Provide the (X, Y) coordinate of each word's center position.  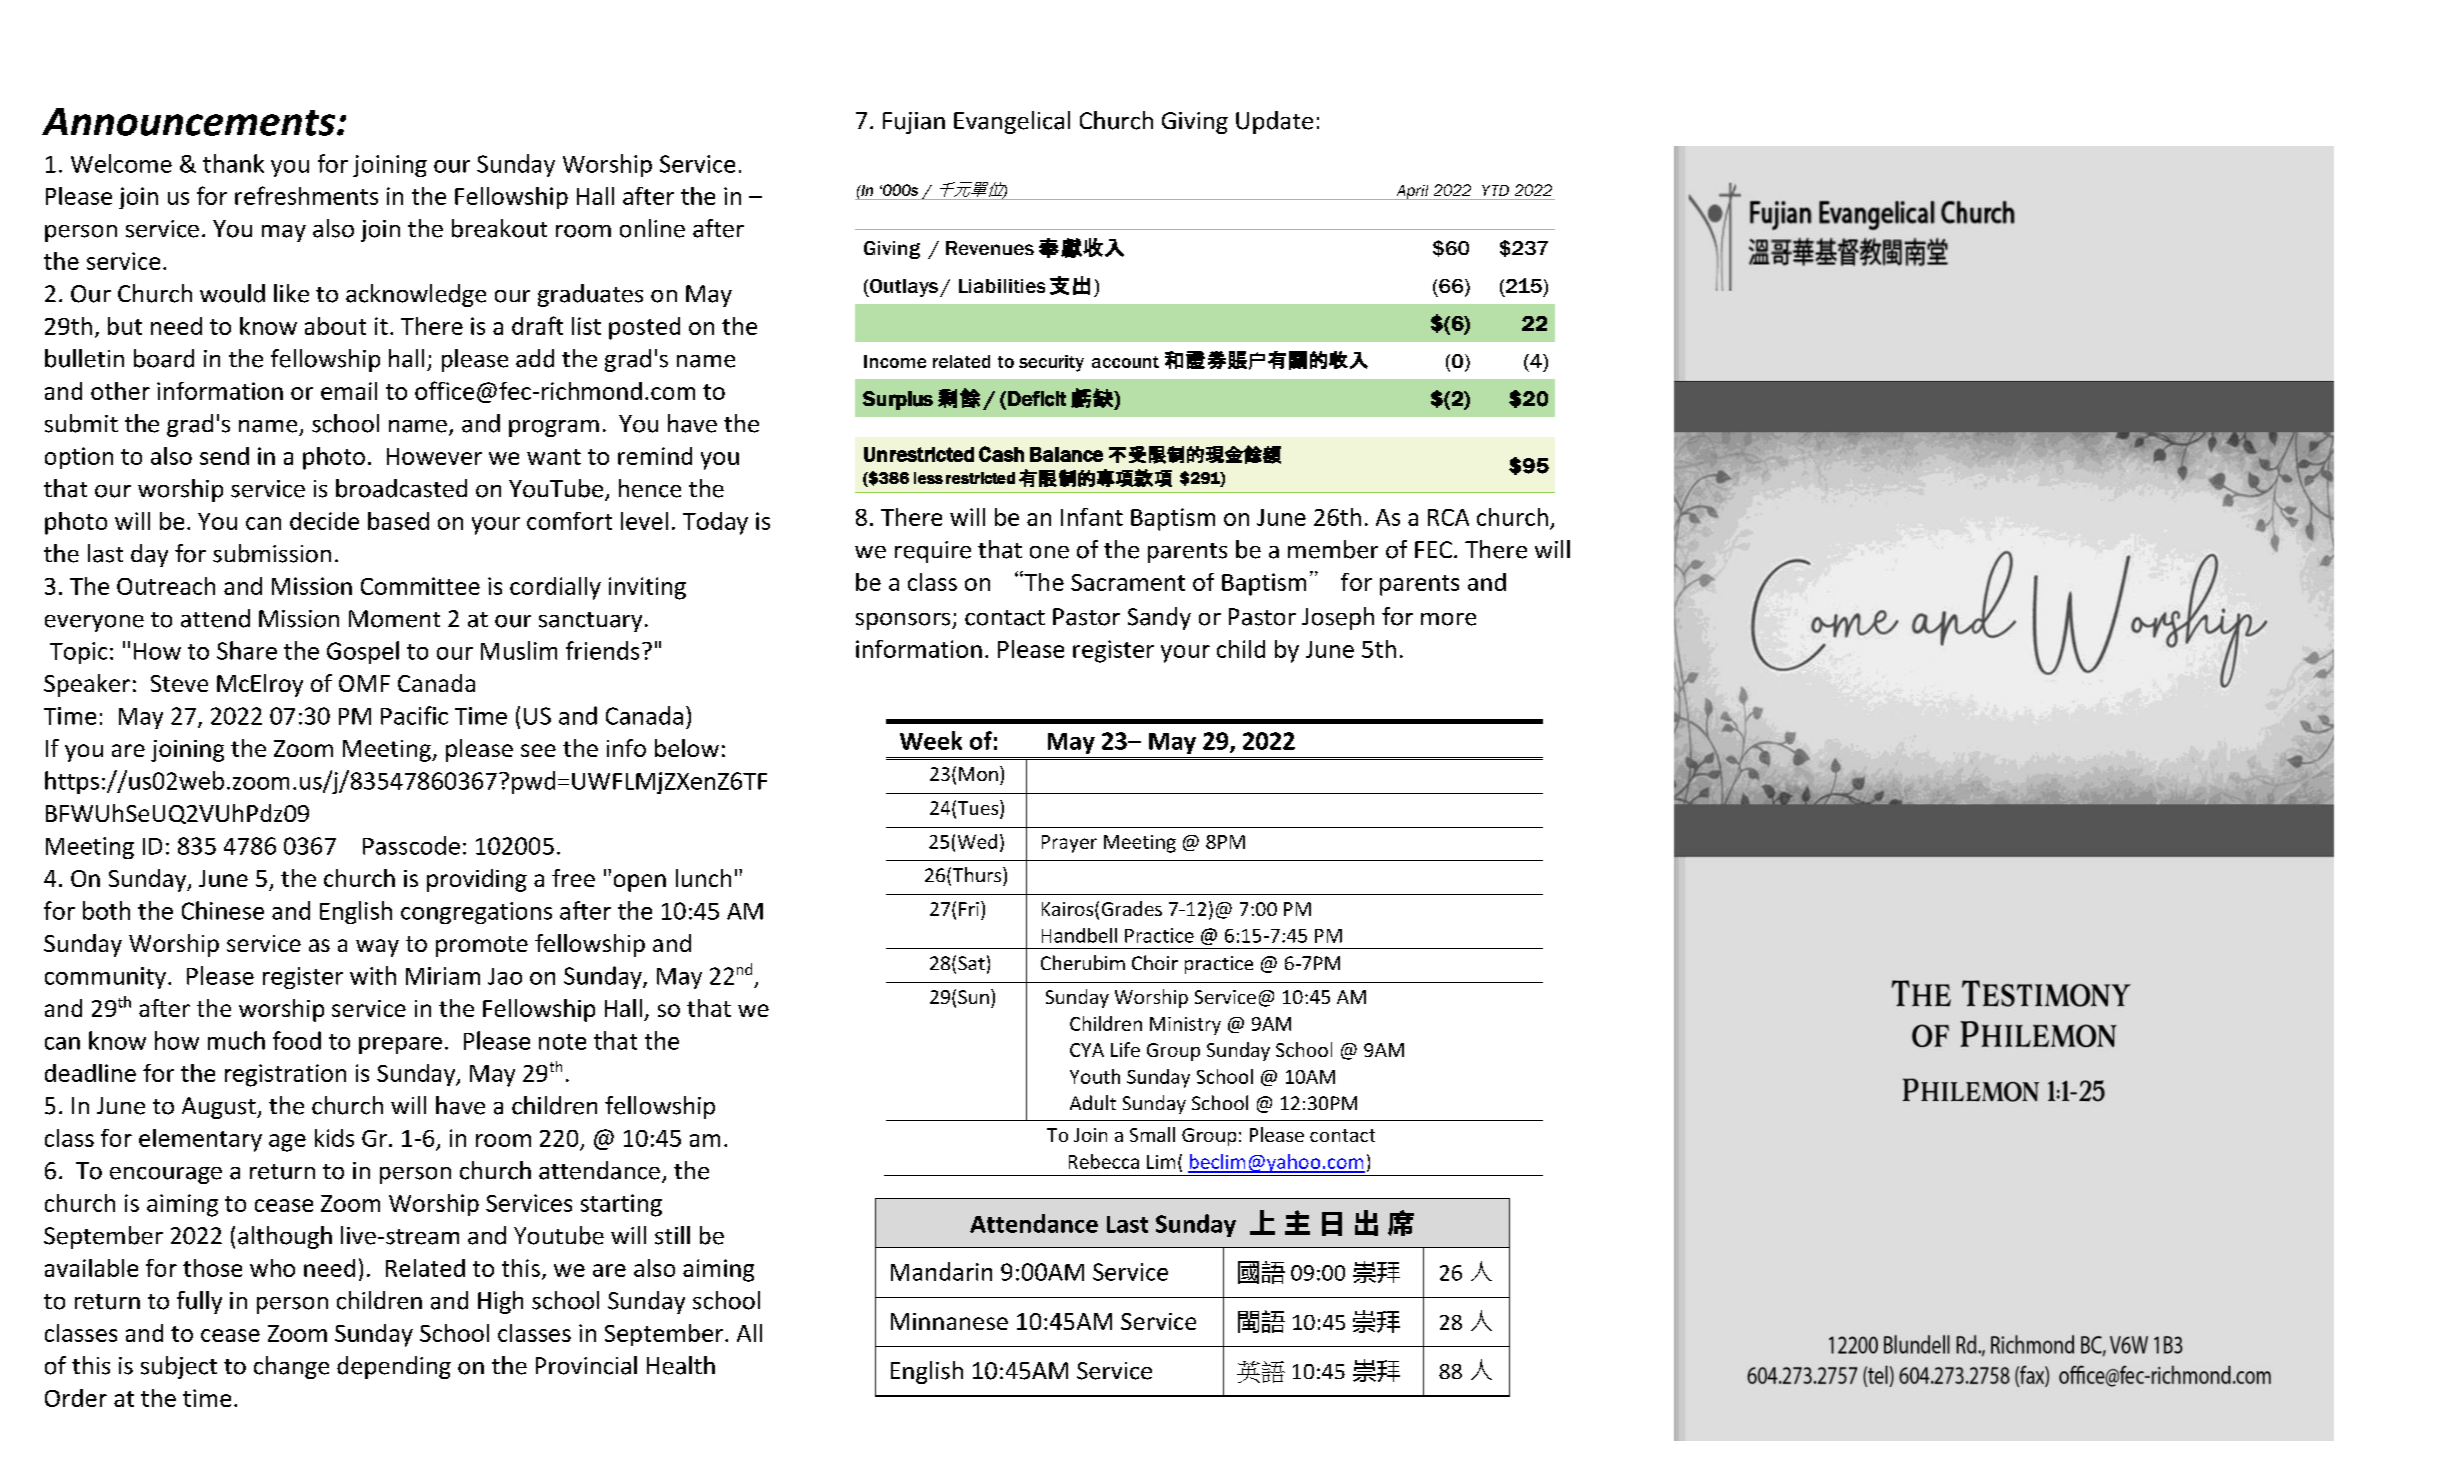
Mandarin (941, 1271)
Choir (1155, 962)
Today (715, 523)
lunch (703, 878)
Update (1274, 122)
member (1333, 549)
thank (233, 163)
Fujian (914, 123)
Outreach (166, 586)
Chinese (223, 910)
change (291, 1367)
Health (681, 1365)
